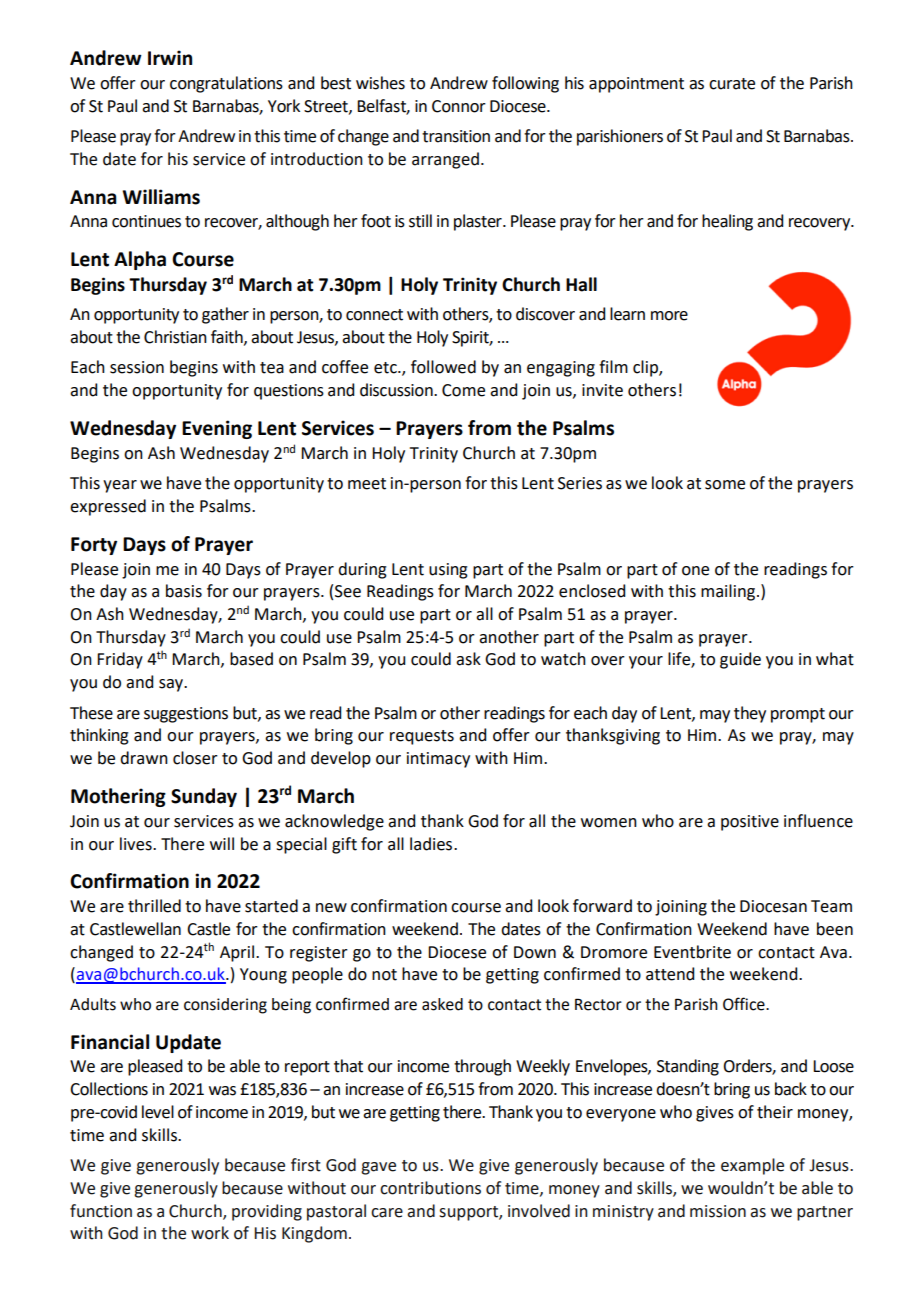 The height and width of the page is (1308, 924). What do you see at coordinates (170, 57) in the page?
I see `Irwin` at bounding box center [170, 57].
